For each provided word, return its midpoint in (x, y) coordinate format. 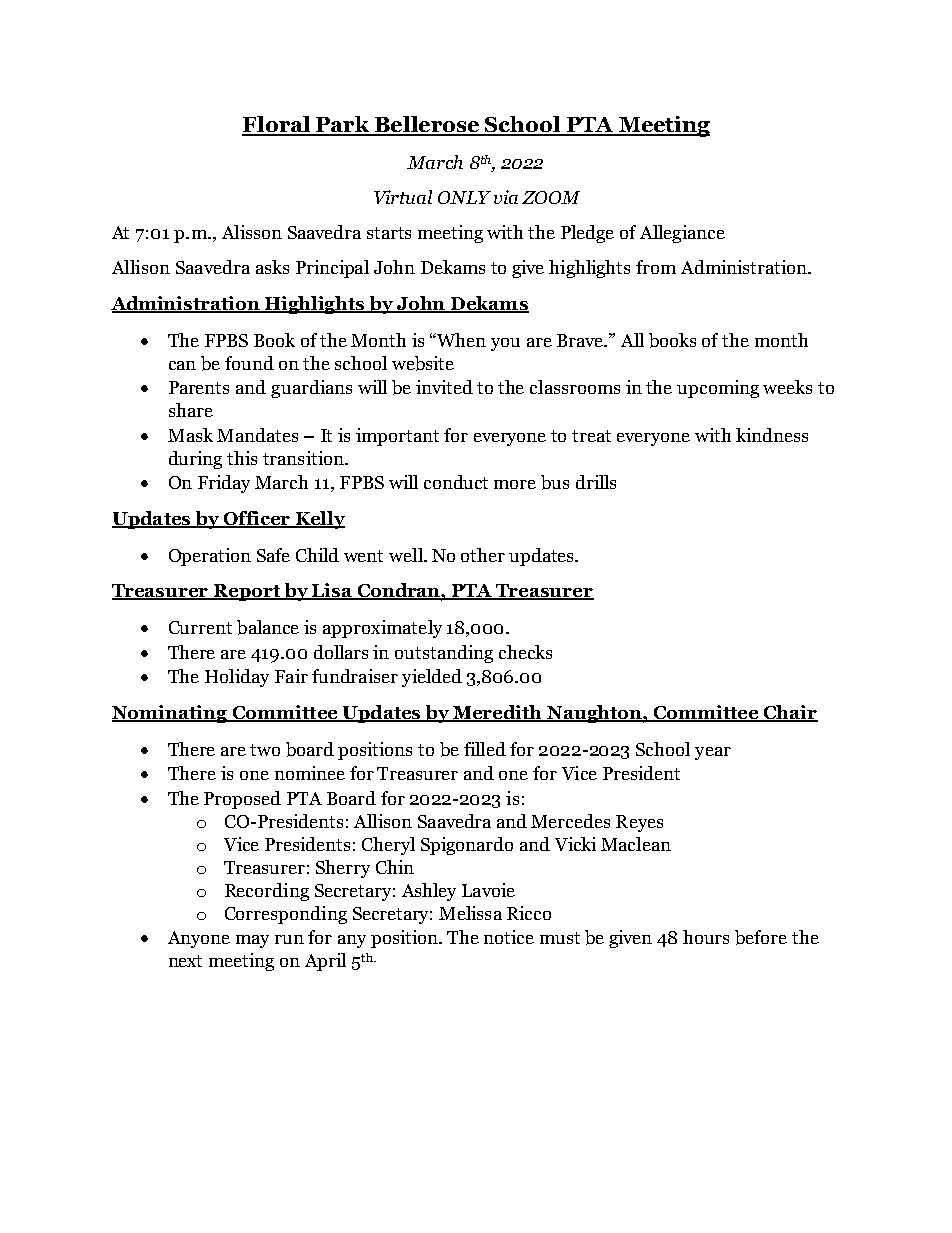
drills (596, 482)
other (483, 555)
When (461, 340)
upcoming (718, 389)
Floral (277, 125)
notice (509, 937)
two (265, 750)
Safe (273, 555)
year (713, 753)
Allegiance (682, 234)
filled (485, 749)
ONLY (464, 197)
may (252, 941)
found (249, 363)
